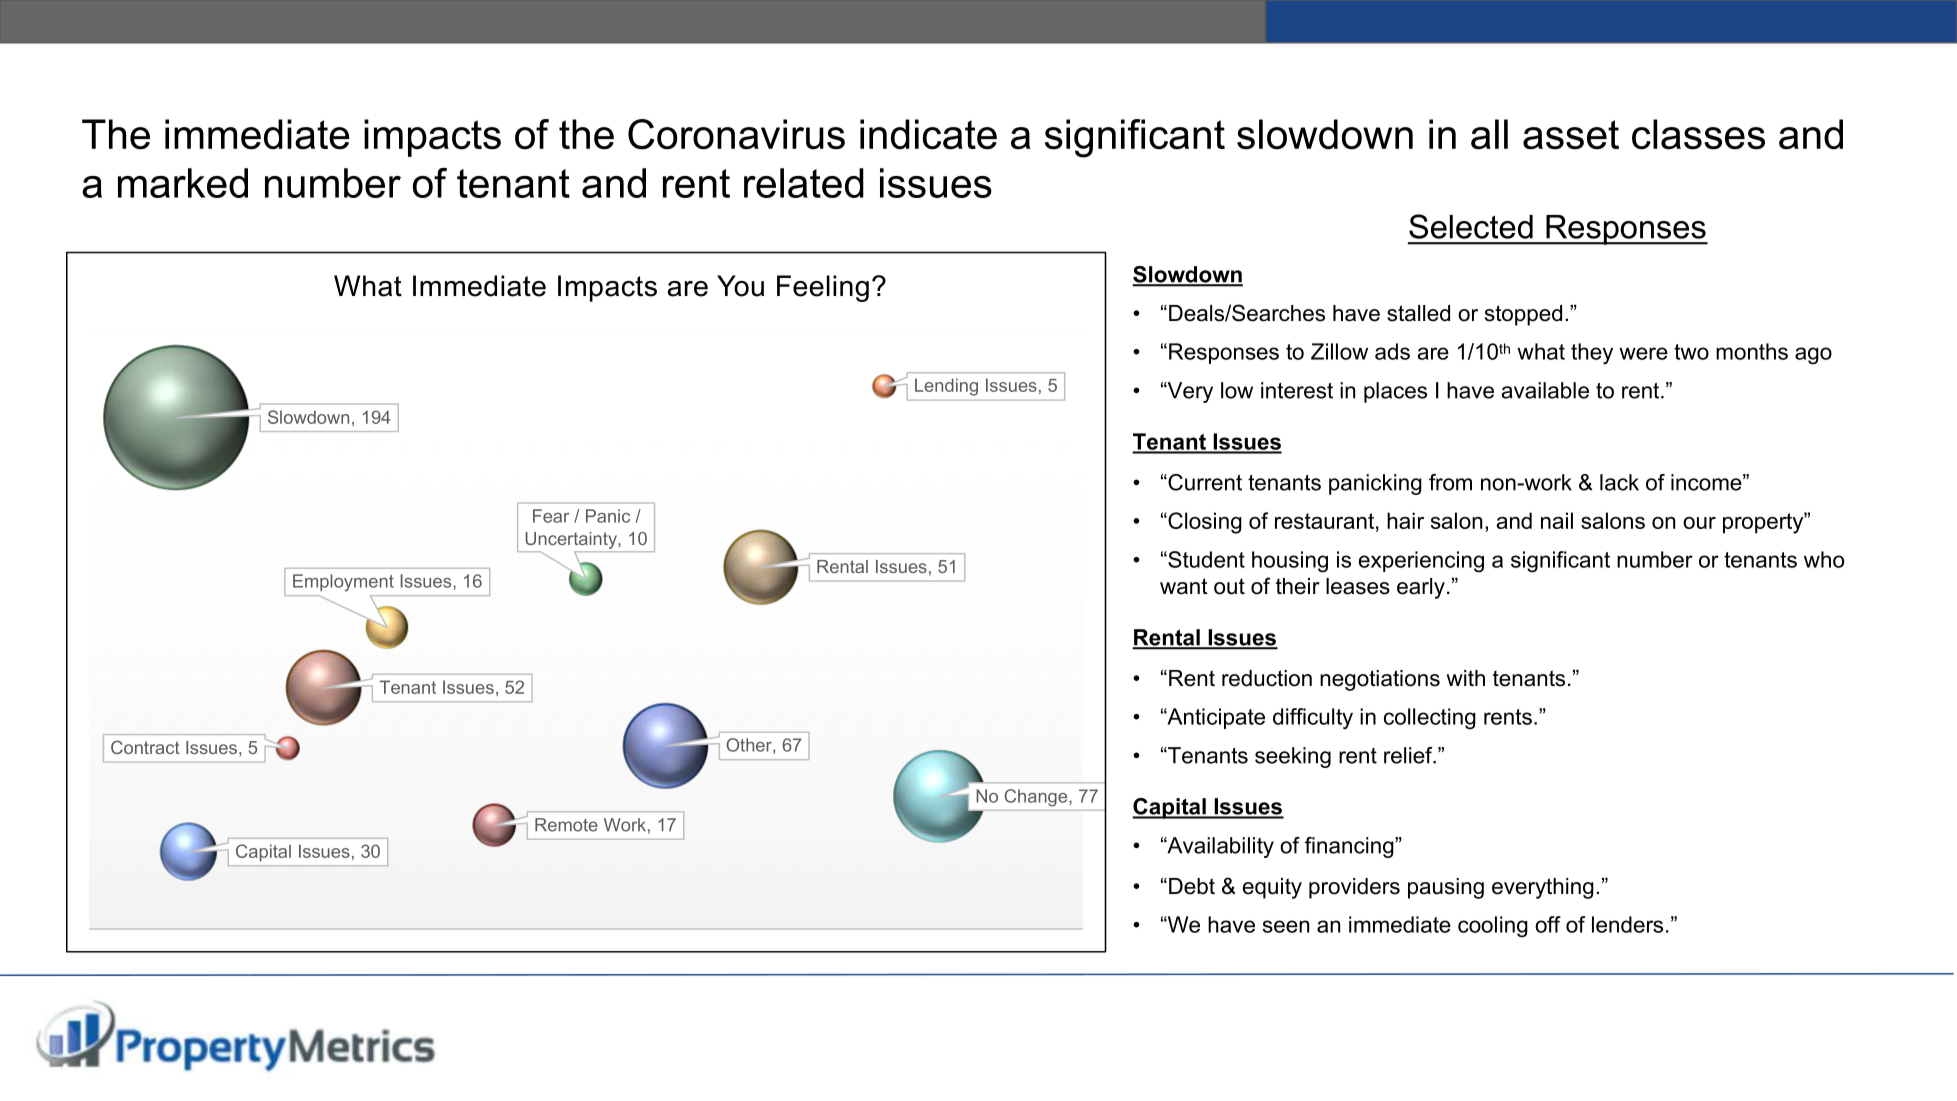 Image resolution: width=1957 pixels, height=1101 pixels. What do you see at coordinates (183, 183) in the screenshot?
I see `marked` at bounding box center [183, 183].
